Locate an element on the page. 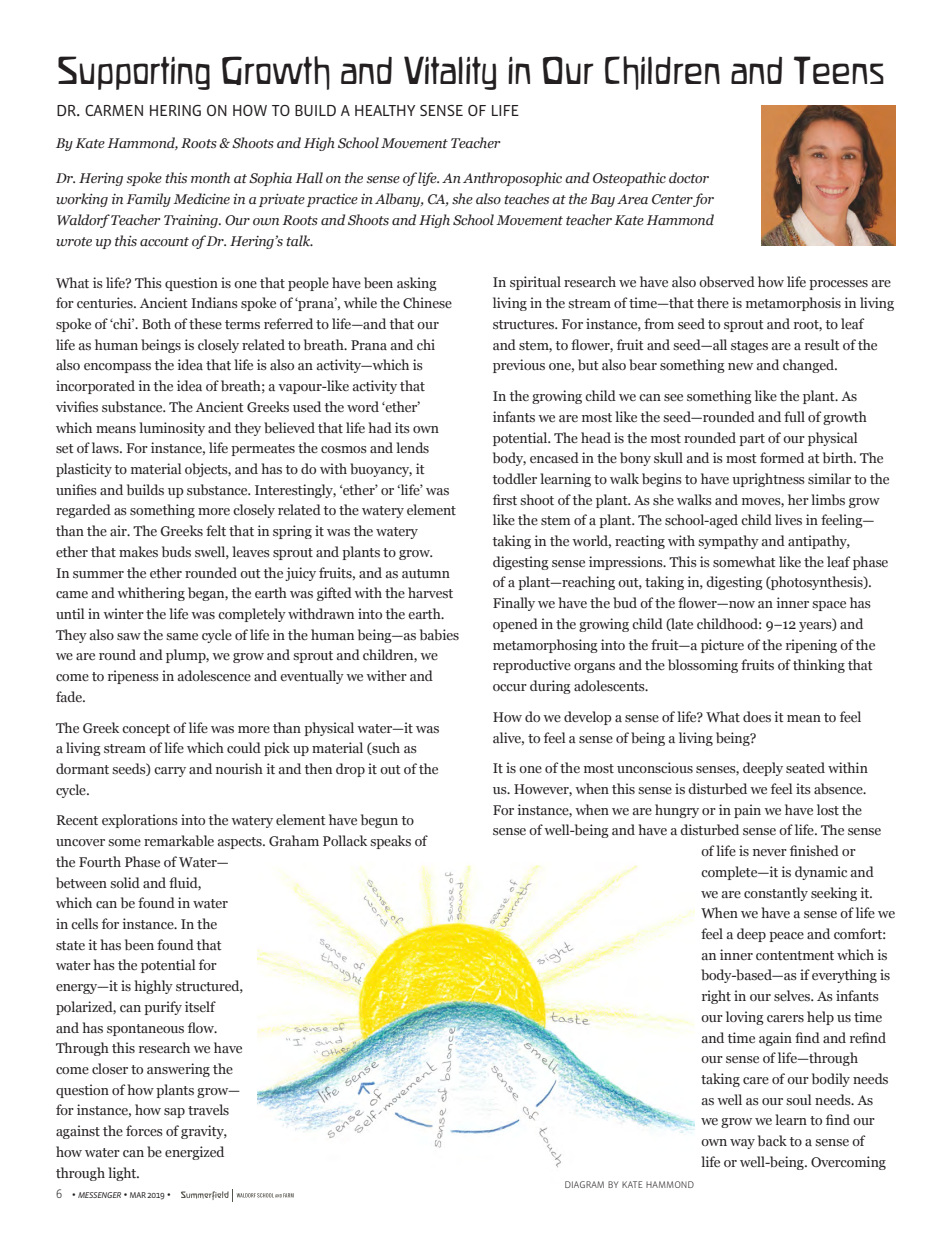  ripeness is located at coordinates (133, 677).
